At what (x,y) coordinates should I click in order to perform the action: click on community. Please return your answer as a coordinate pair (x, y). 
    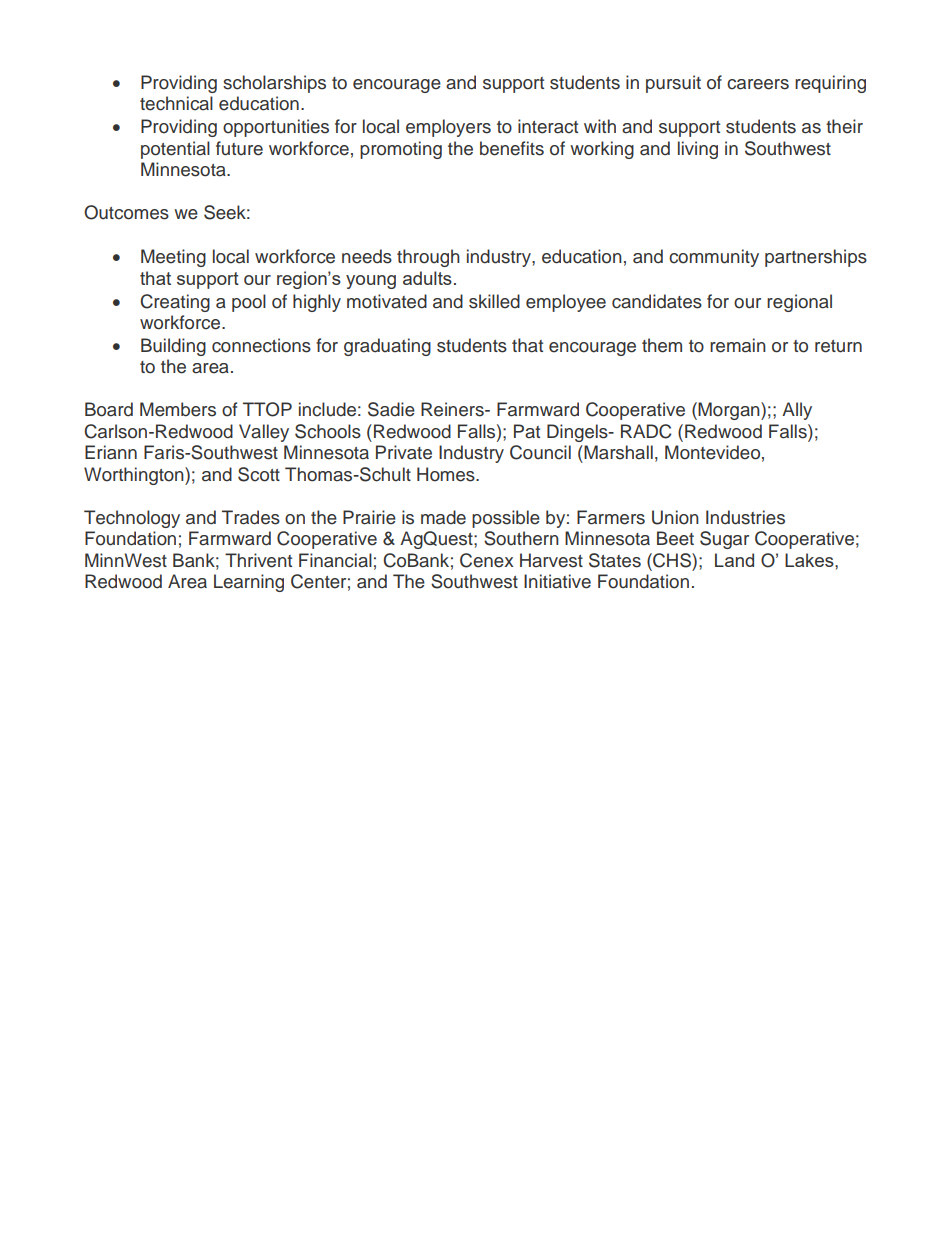
    Looking at the image, I should click on (714, 258).
